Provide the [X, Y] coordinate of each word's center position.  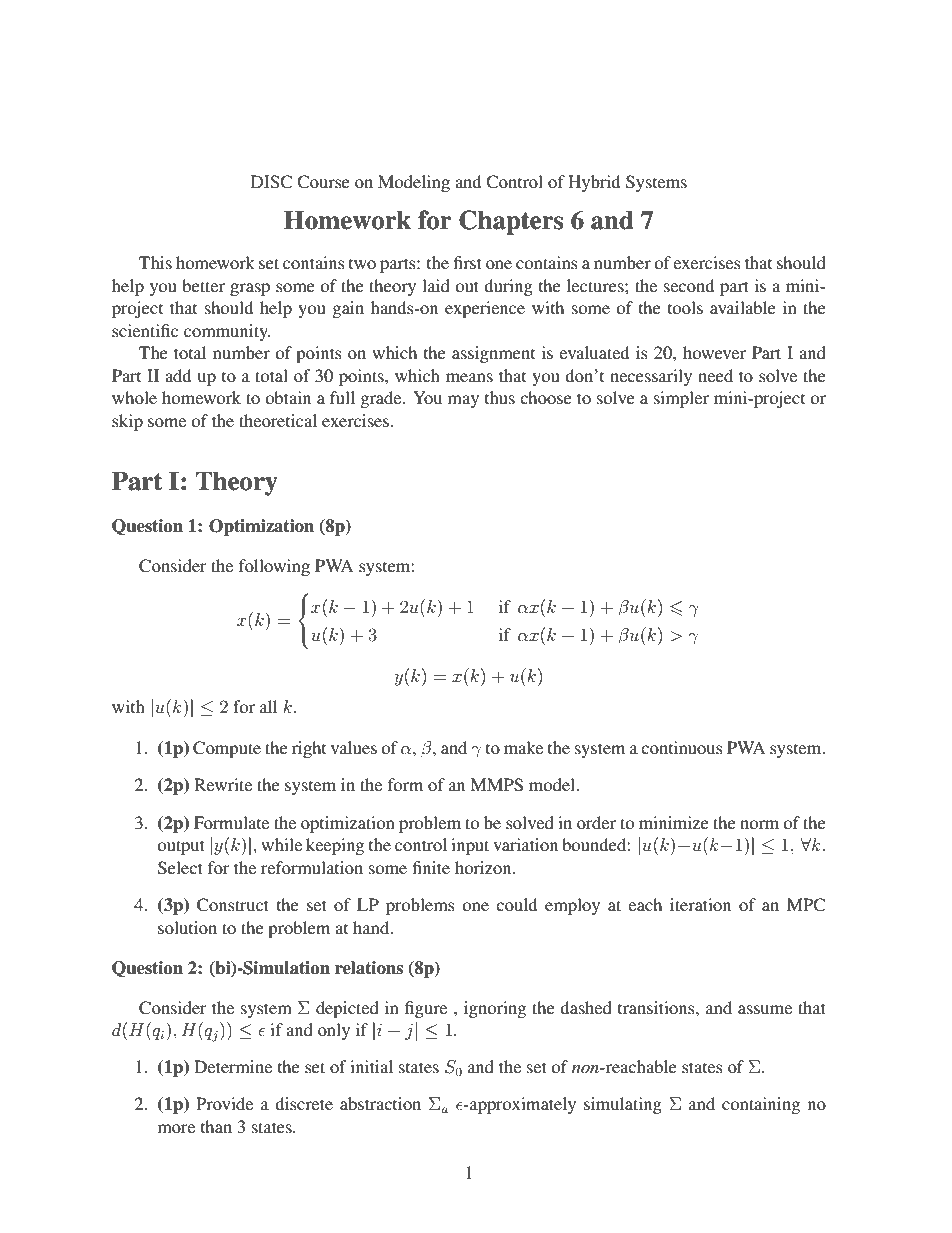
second [689, 285]
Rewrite [223, 784]
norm [759, 824]
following [274, 567]
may [463, 401]
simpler [681, 399]
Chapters [511, 222]
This [155, 262]
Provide [224, 1103]
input [470, 846]
